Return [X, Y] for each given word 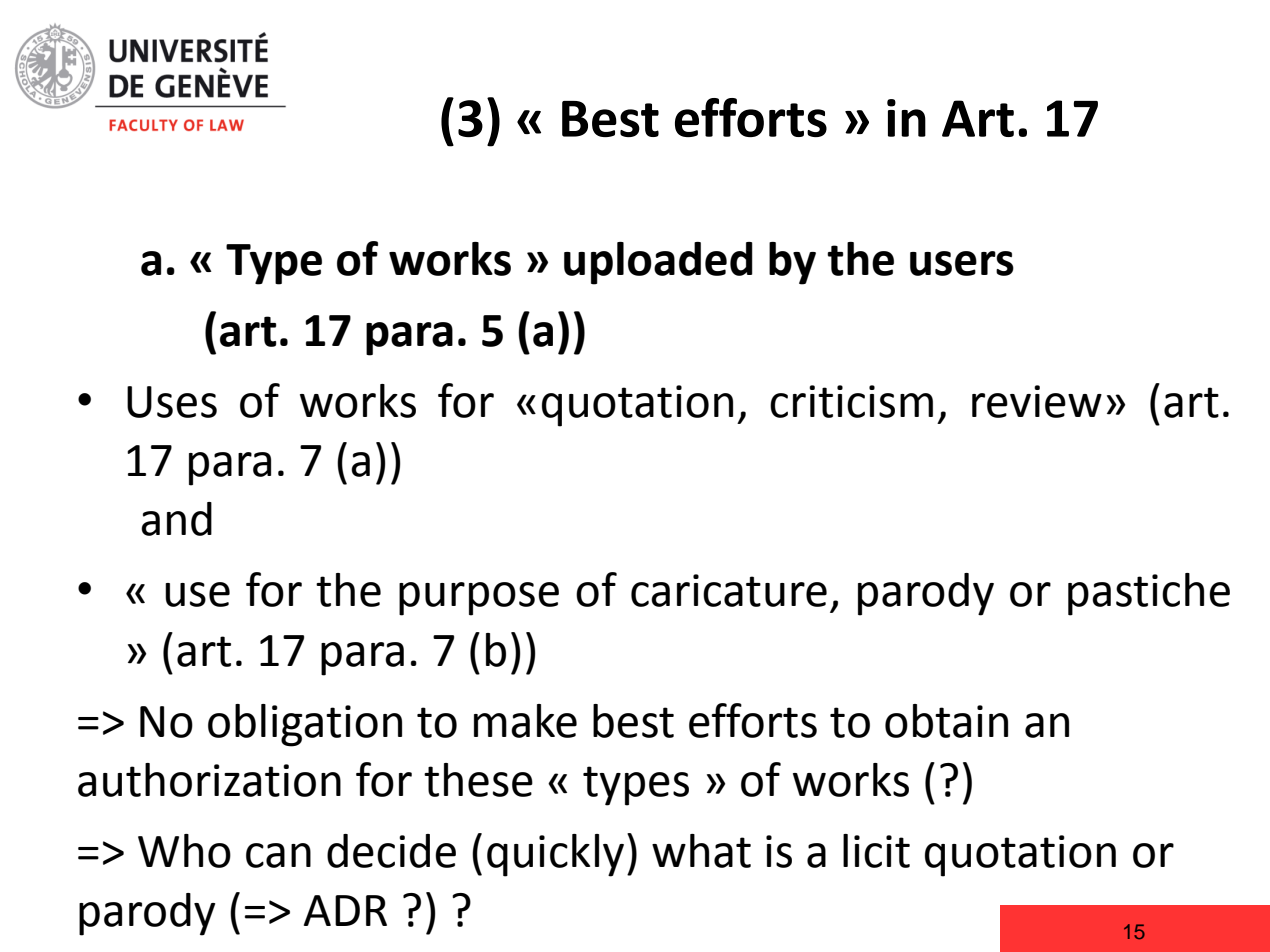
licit [876, 851]
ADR [345, 910]
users [962, 263]
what [701, 851]
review [1037, 401]
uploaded [658, 263]
